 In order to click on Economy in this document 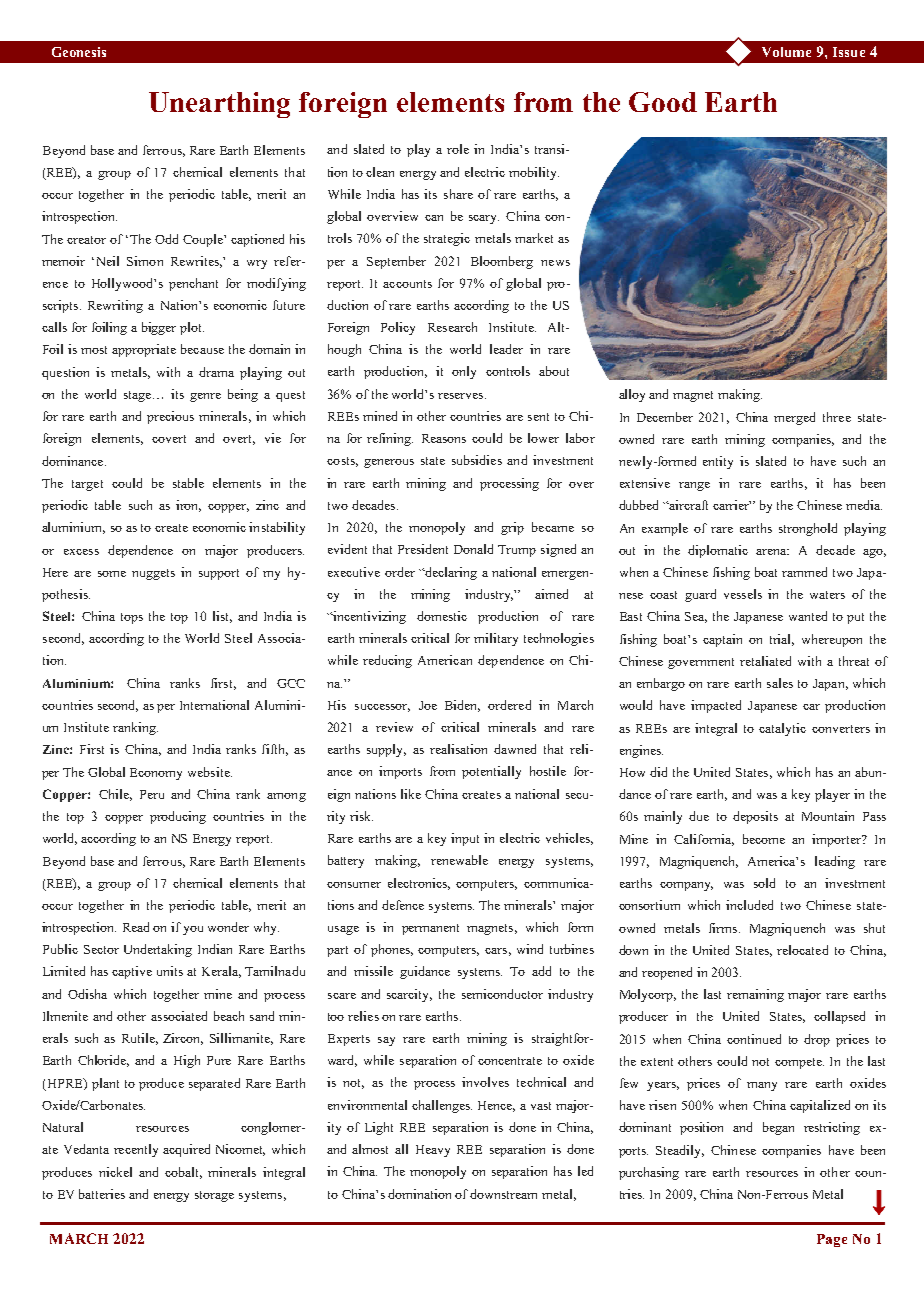, I will do `click(156, 774)`.
